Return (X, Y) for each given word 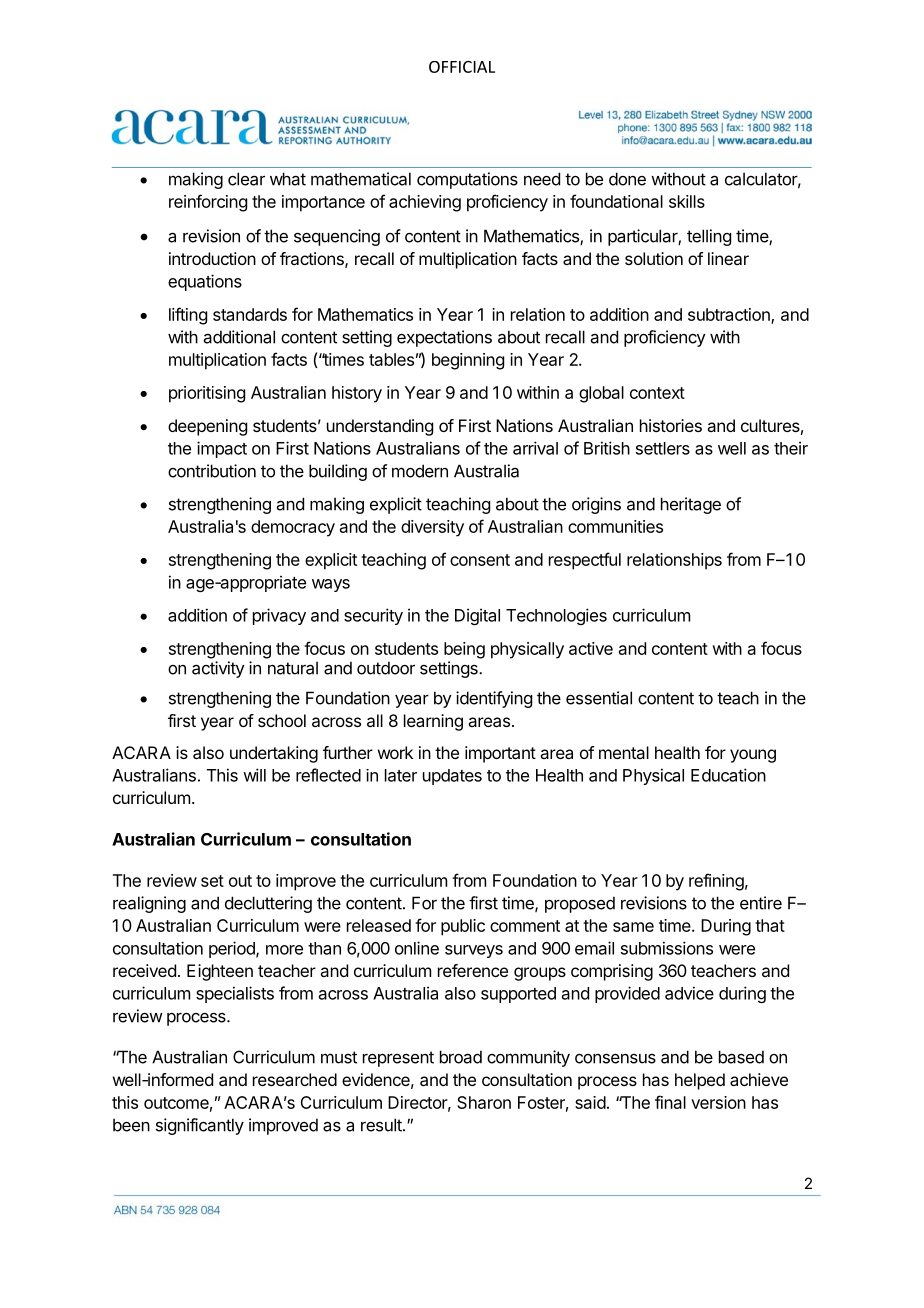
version (718, 1102)
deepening (207, 427)
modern (420, 471)
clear (246, 179)
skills (687, 201)
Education (728, 775)
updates (452, 777)
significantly (200, 1126)
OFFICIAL (462, 67)
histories (671, 425)
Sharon (484, 1102)
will (254, 775)
